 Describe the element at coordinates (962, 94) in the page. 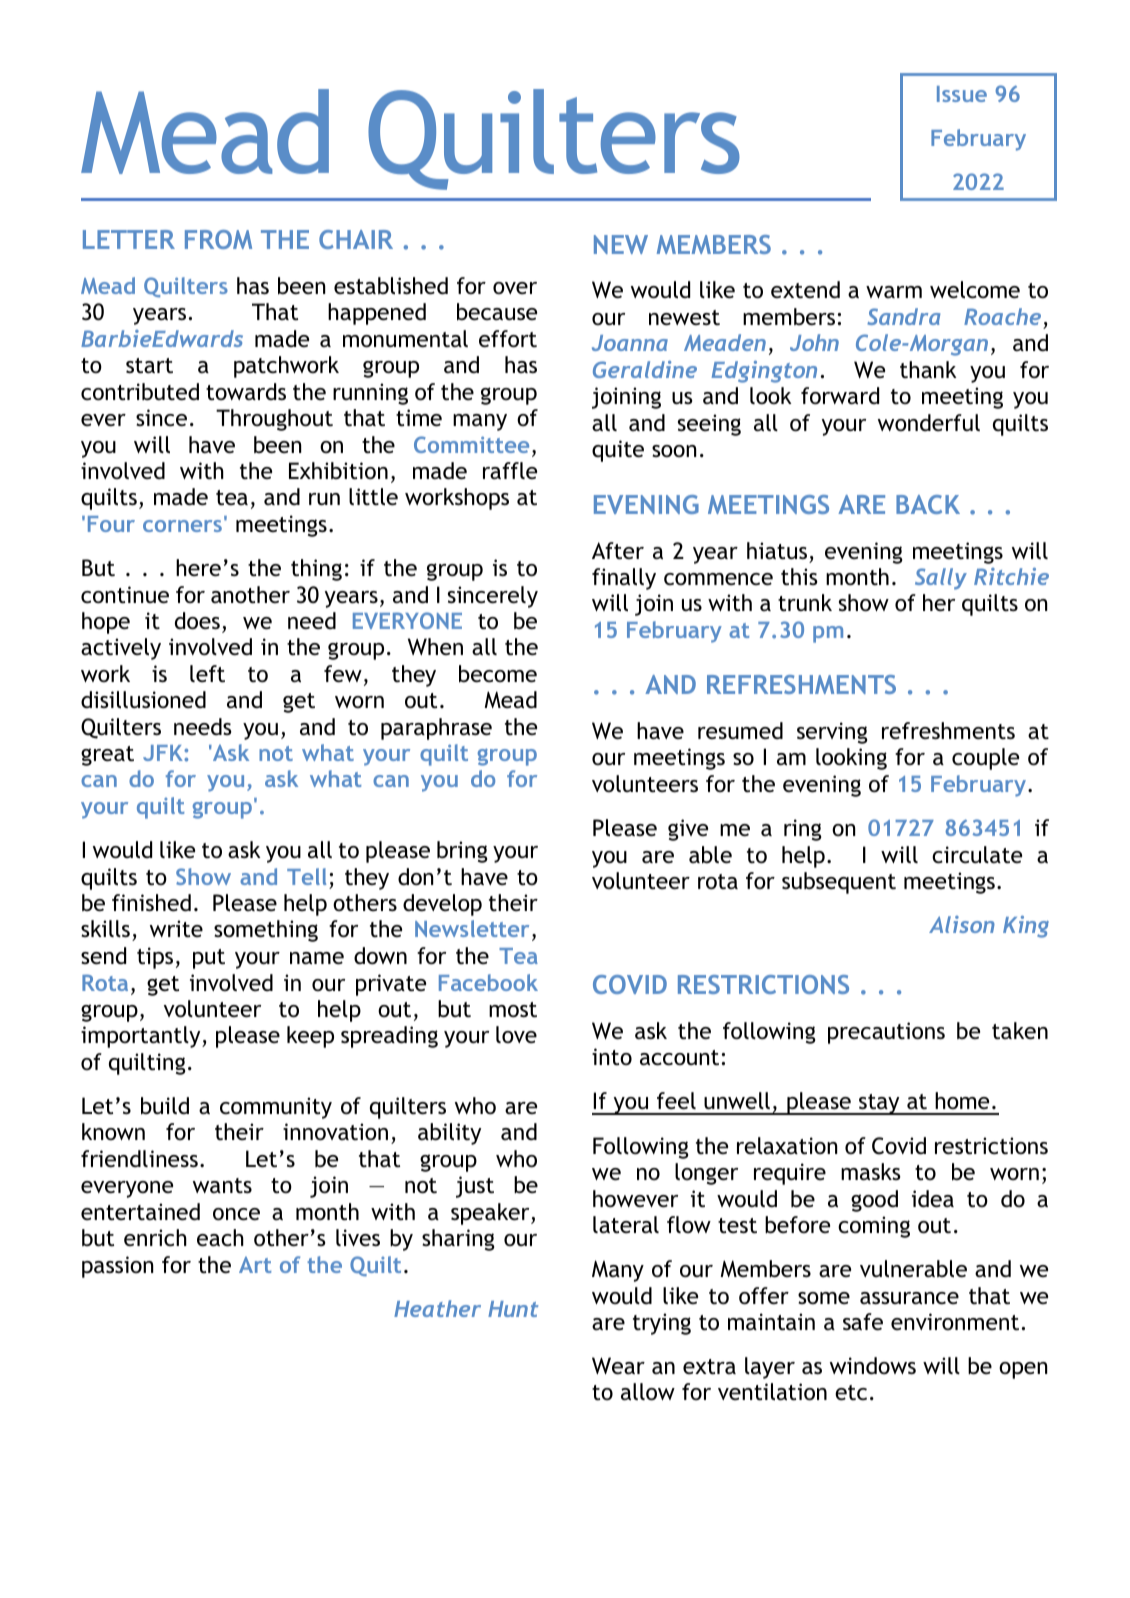

I see `Issue` at that location.
